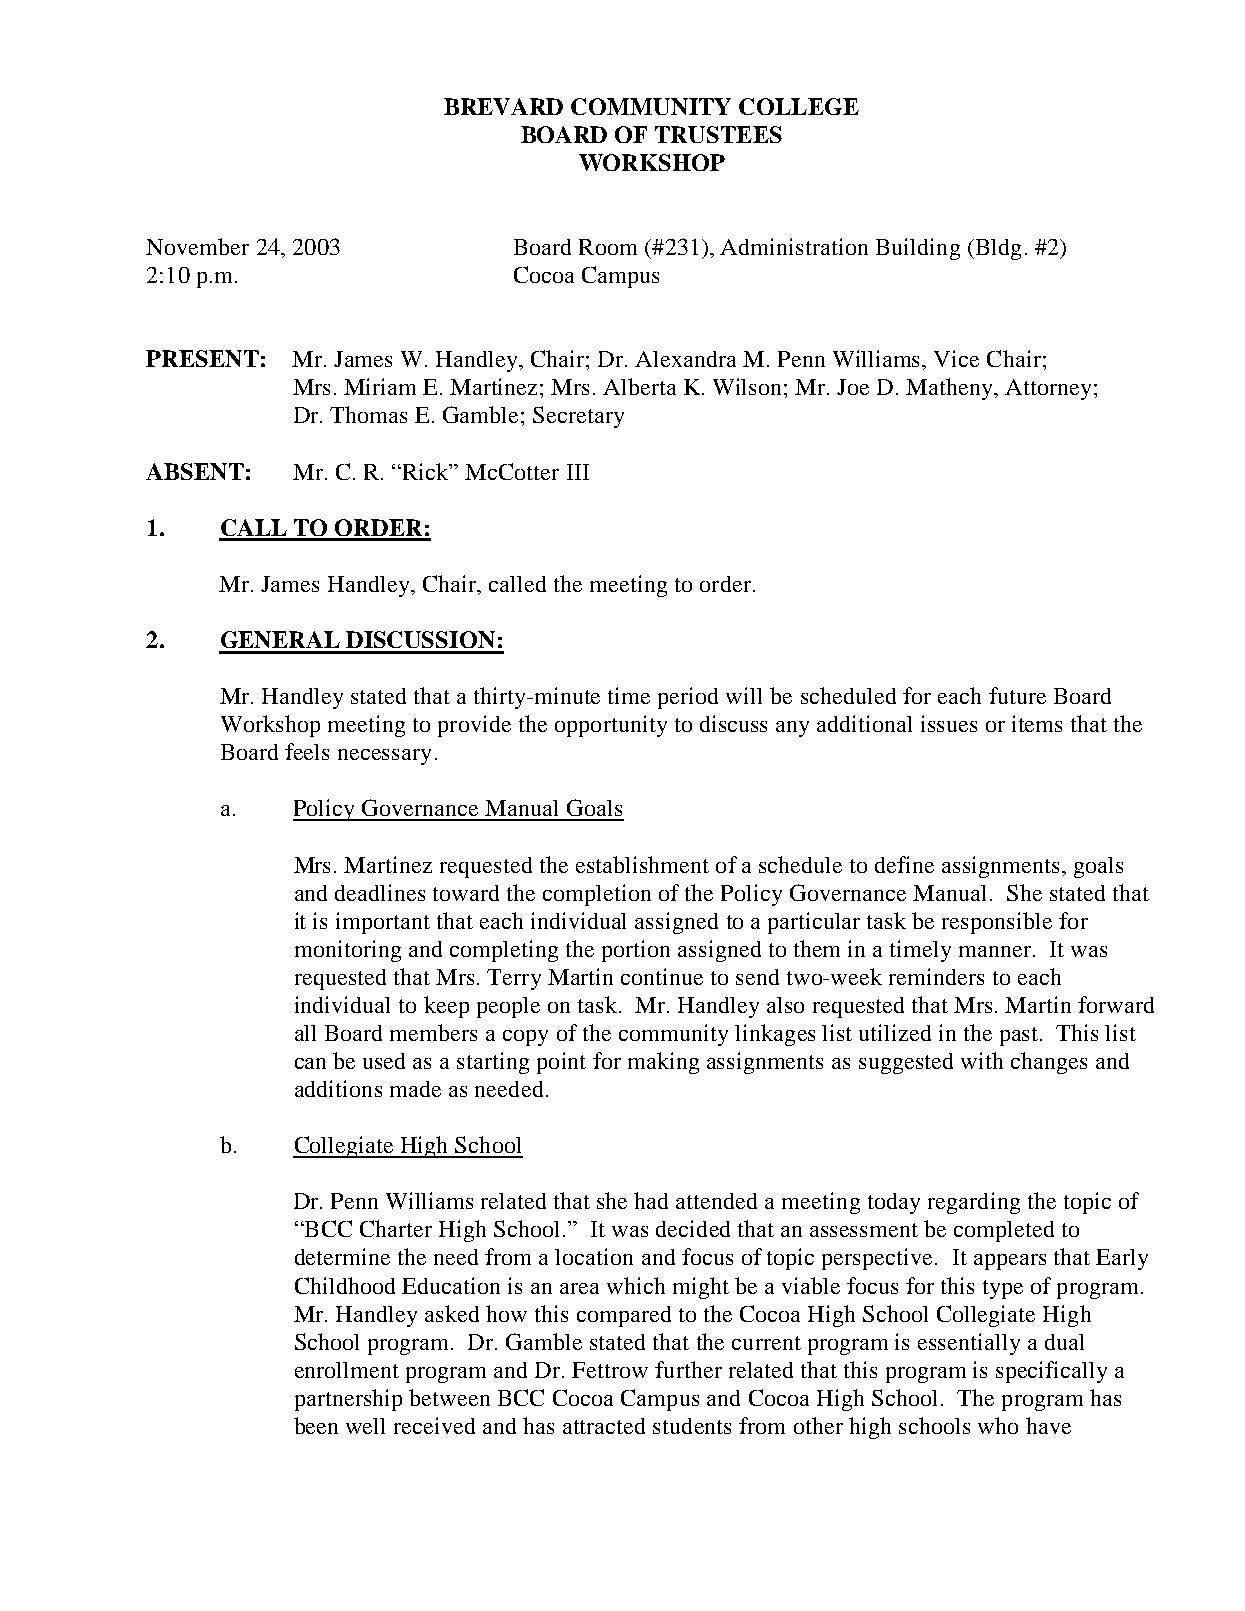 The image size is (1245, 1611). I want to click on TRUSTEES, so click(718, 134).
